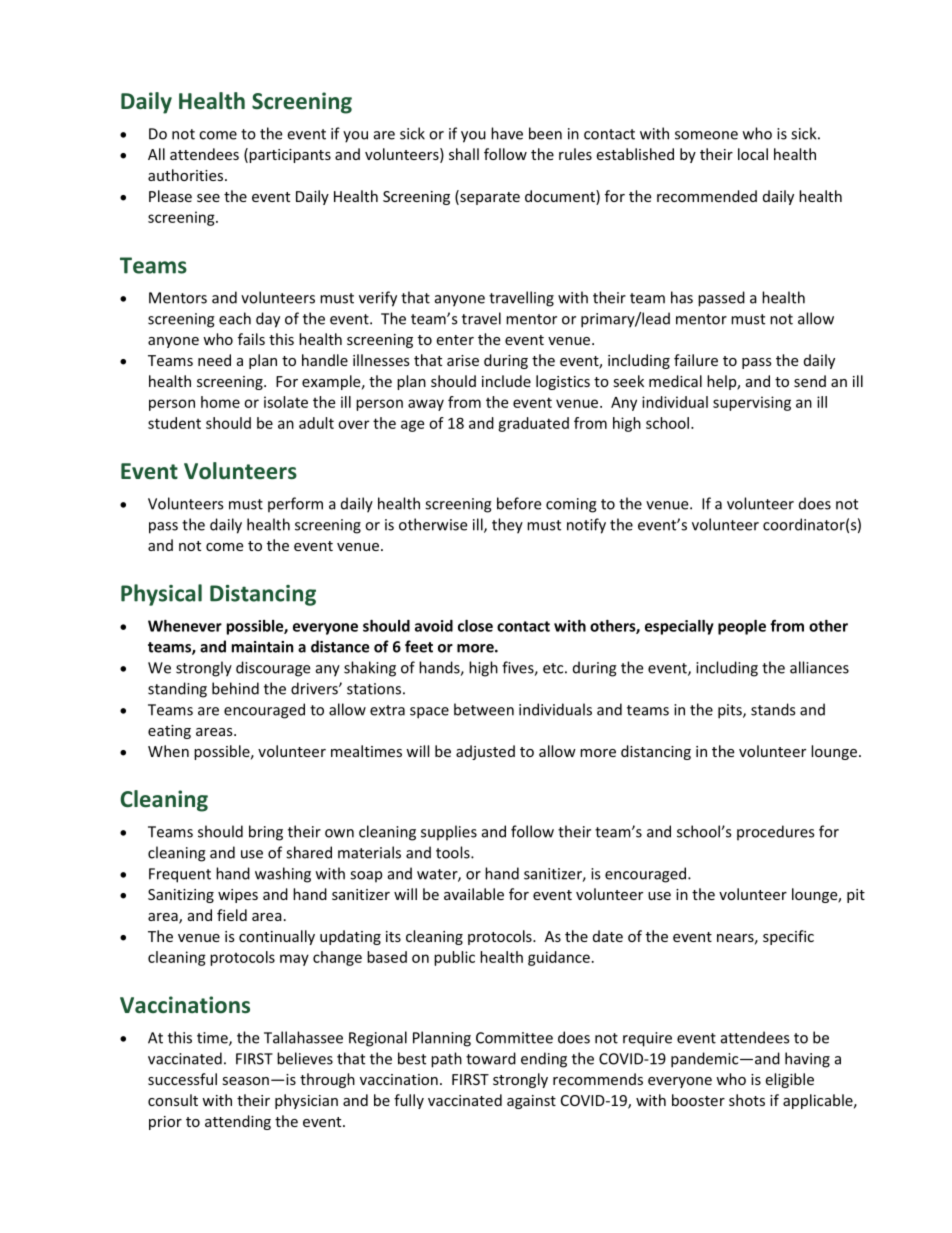 The image size is (952, 1233). What do you see at coordinates (187, 175) in the screenshot?
I see `authorities` at bounding box center [187, 175].
